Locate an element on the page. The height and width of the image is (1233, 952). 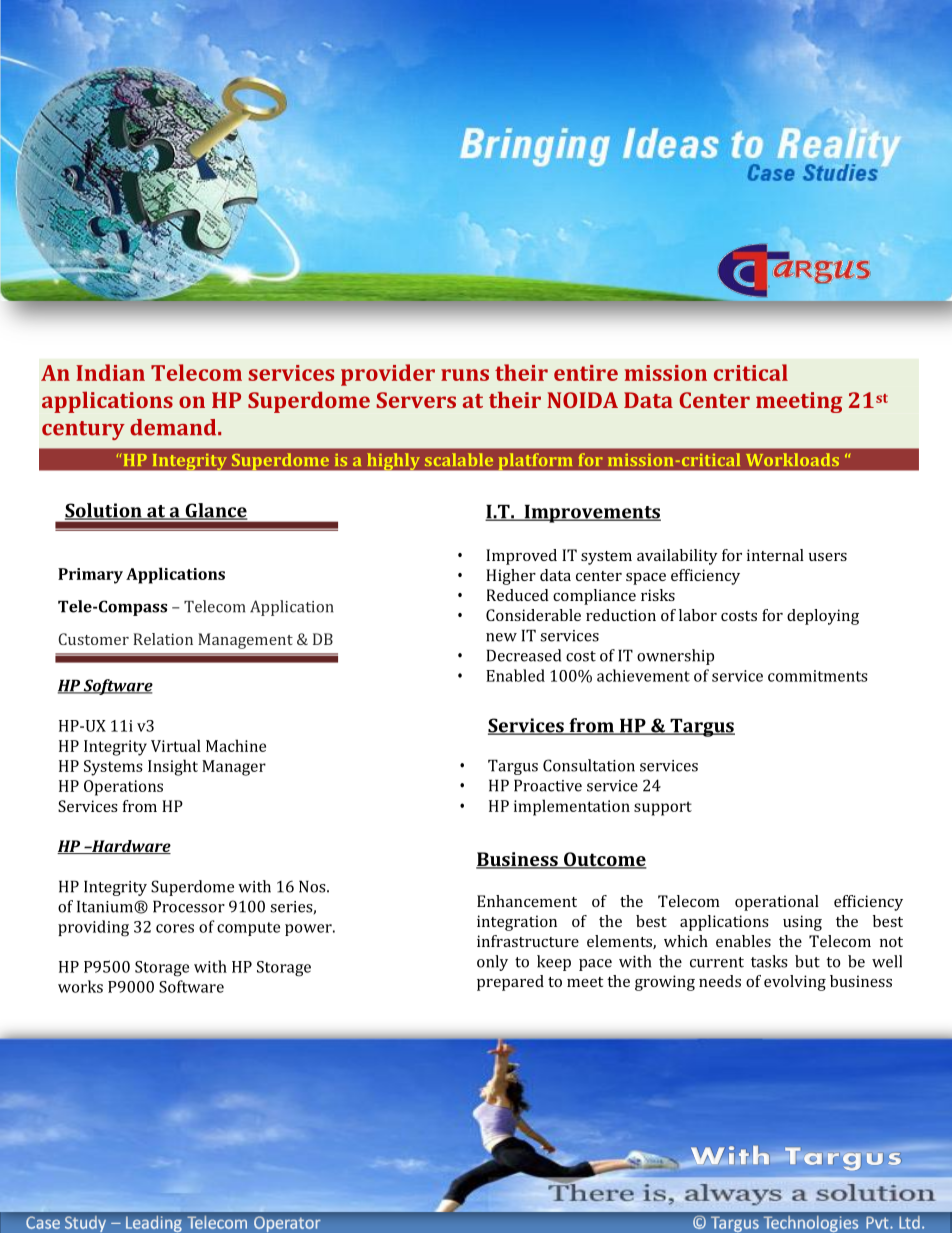
Enabled is located at coordinates (515, 675).
